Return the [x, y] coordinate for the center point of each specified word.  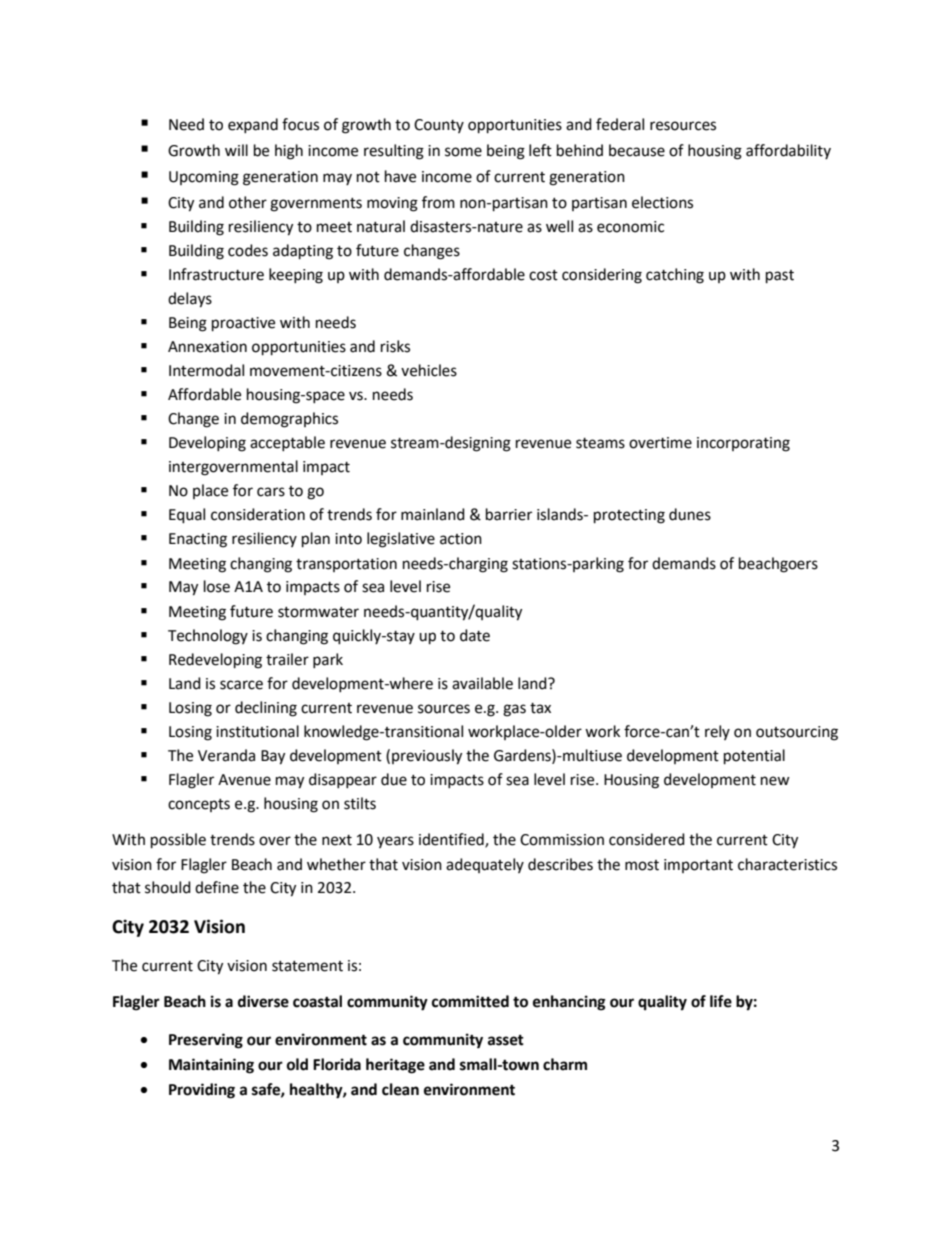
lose [217, 586]
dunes [690, 514]
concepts [199, 805]
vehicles [429, 370]
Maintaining [211, 1066]
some [463, 152]
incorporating [743, 444]
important [698, 866]
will [236, 150]
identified [452, 840]
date [475, 635]
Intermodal [206, 370]
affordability [788, 151]
